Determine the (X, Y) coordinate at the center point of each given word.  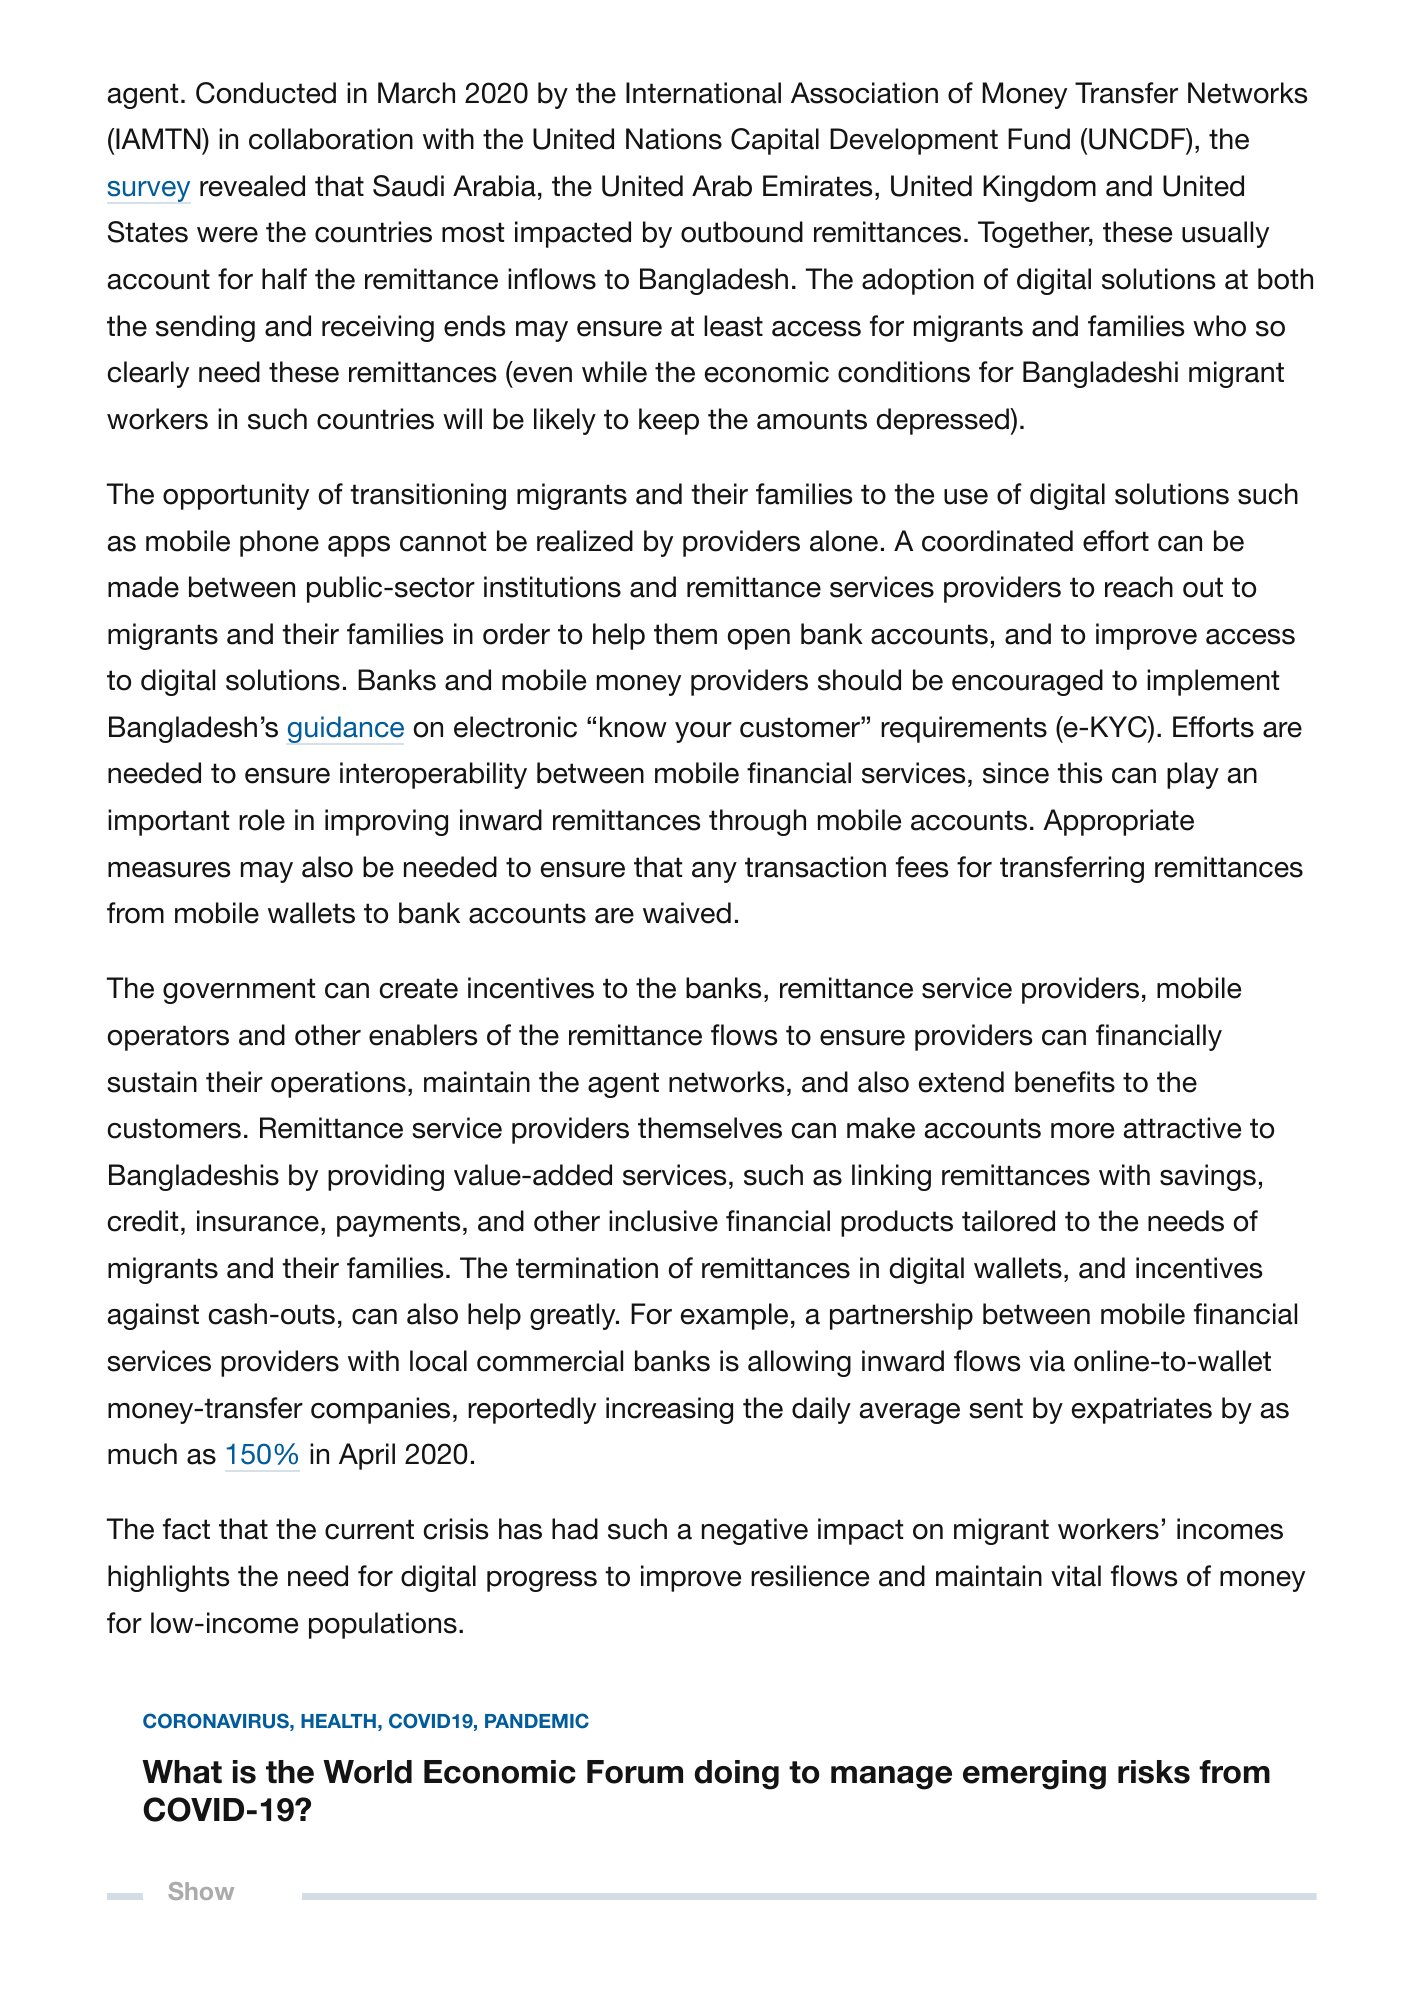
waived (687, 913)
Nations (674, 139)
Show (201, 1891)
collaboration (331, 139)
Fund (1039, 139)
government (239, 991)
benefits (1065, 1082)
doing (737, 1775)
